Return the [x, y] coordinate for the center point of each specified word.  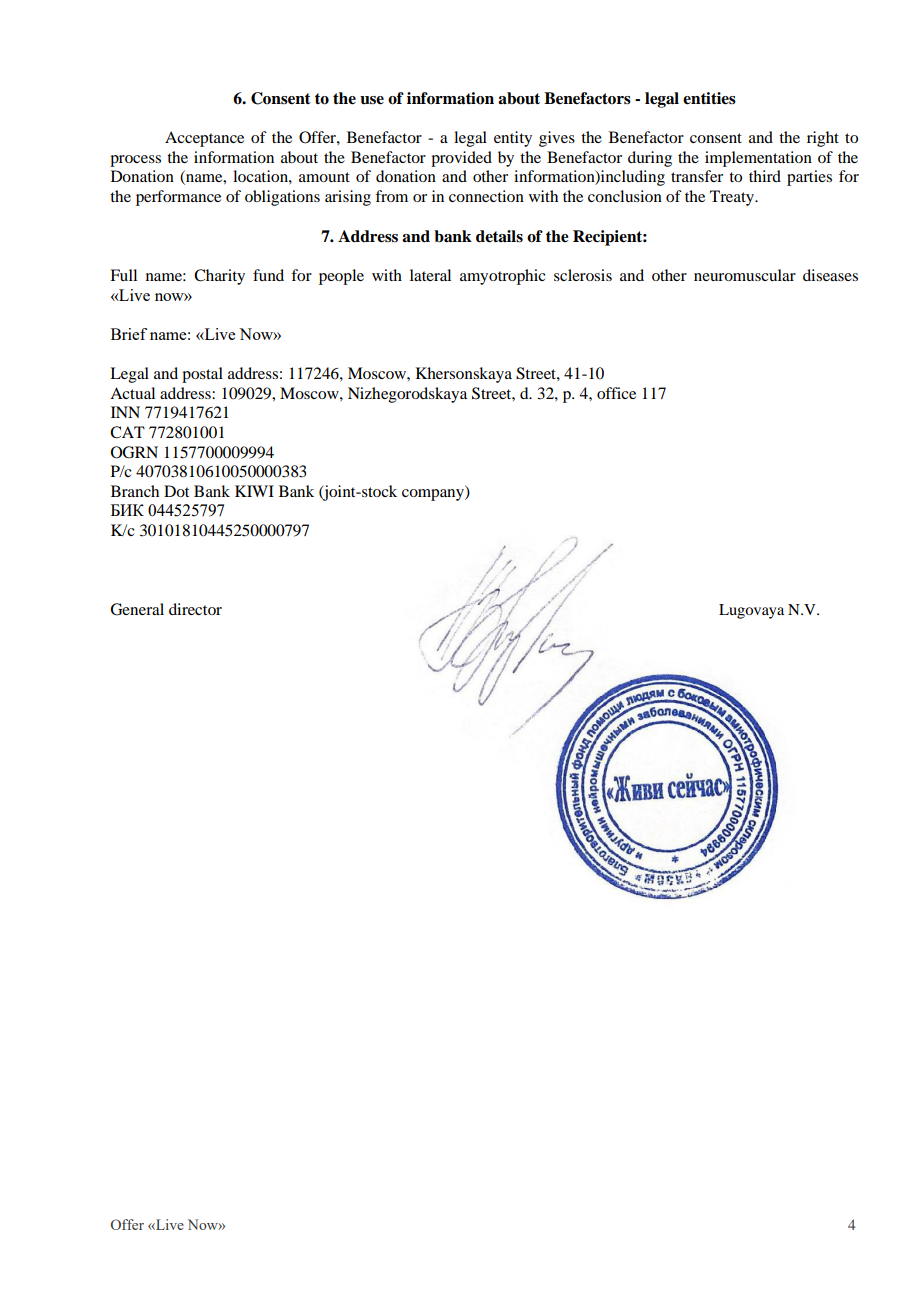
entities [709, 98]
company [434, 495]
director [195, 609]
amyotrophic [502, 277]
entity [513, 139]
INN [125, 412]
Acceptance [204, 139]
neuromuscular [745, 275]
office [616, 393]
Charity [219, 277]
